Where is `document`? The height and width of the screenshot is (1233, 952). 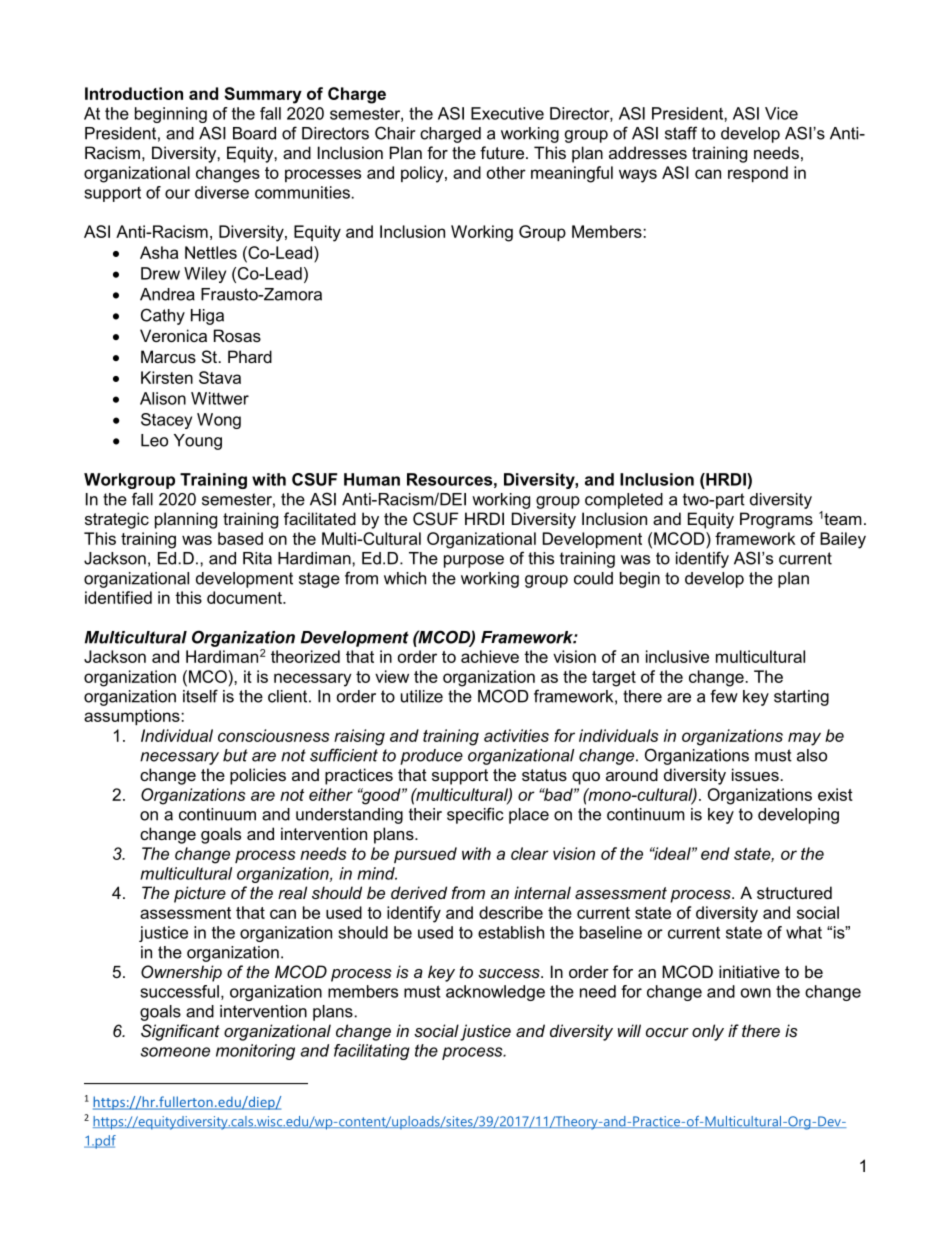 document is located at coordinates (245, 597).
